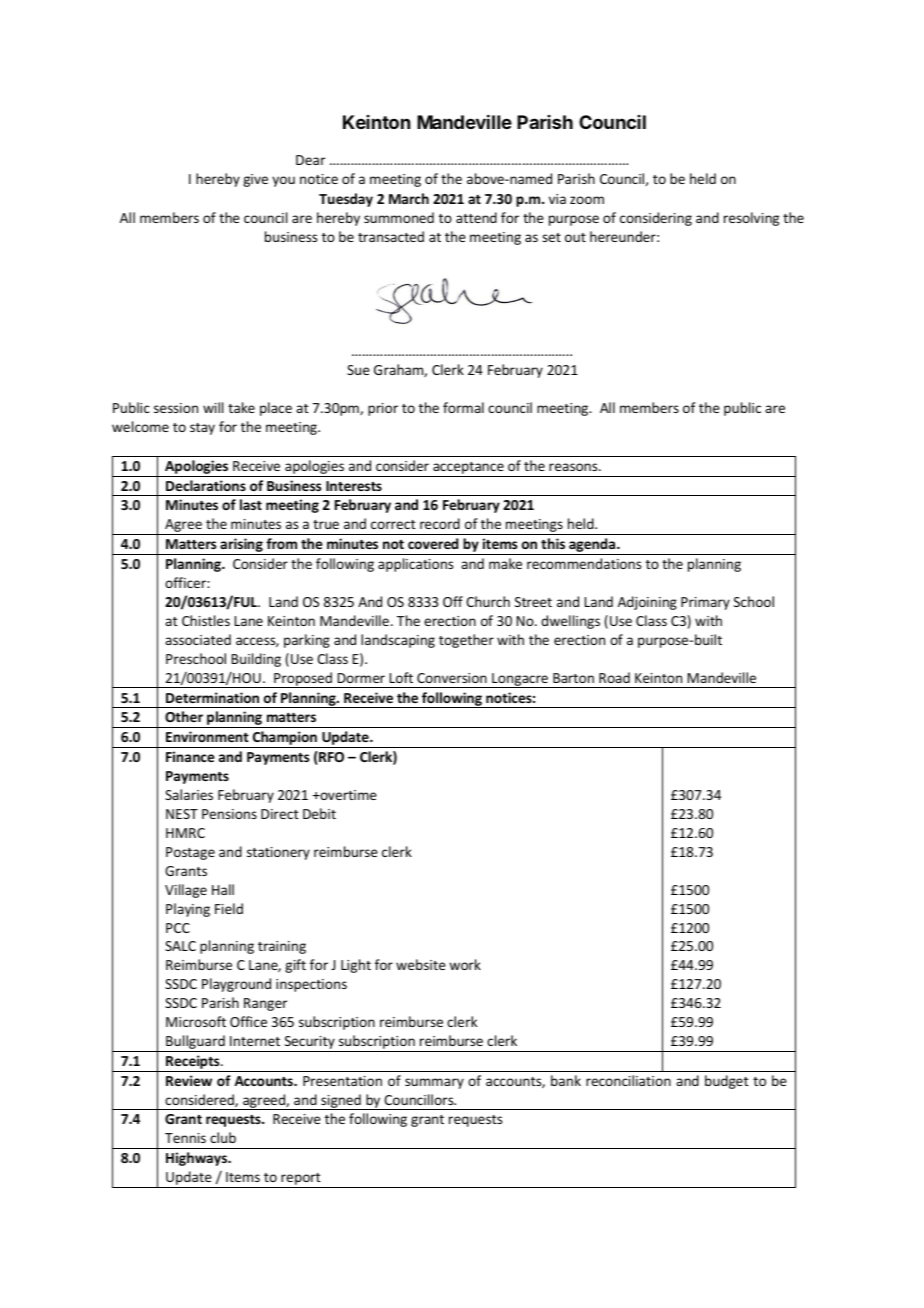 This screenshot has height=1308, width=924. What do you see at coordinates (614, 677) in the screenshot?
I see `Road` at bounding box center [614, 677].
